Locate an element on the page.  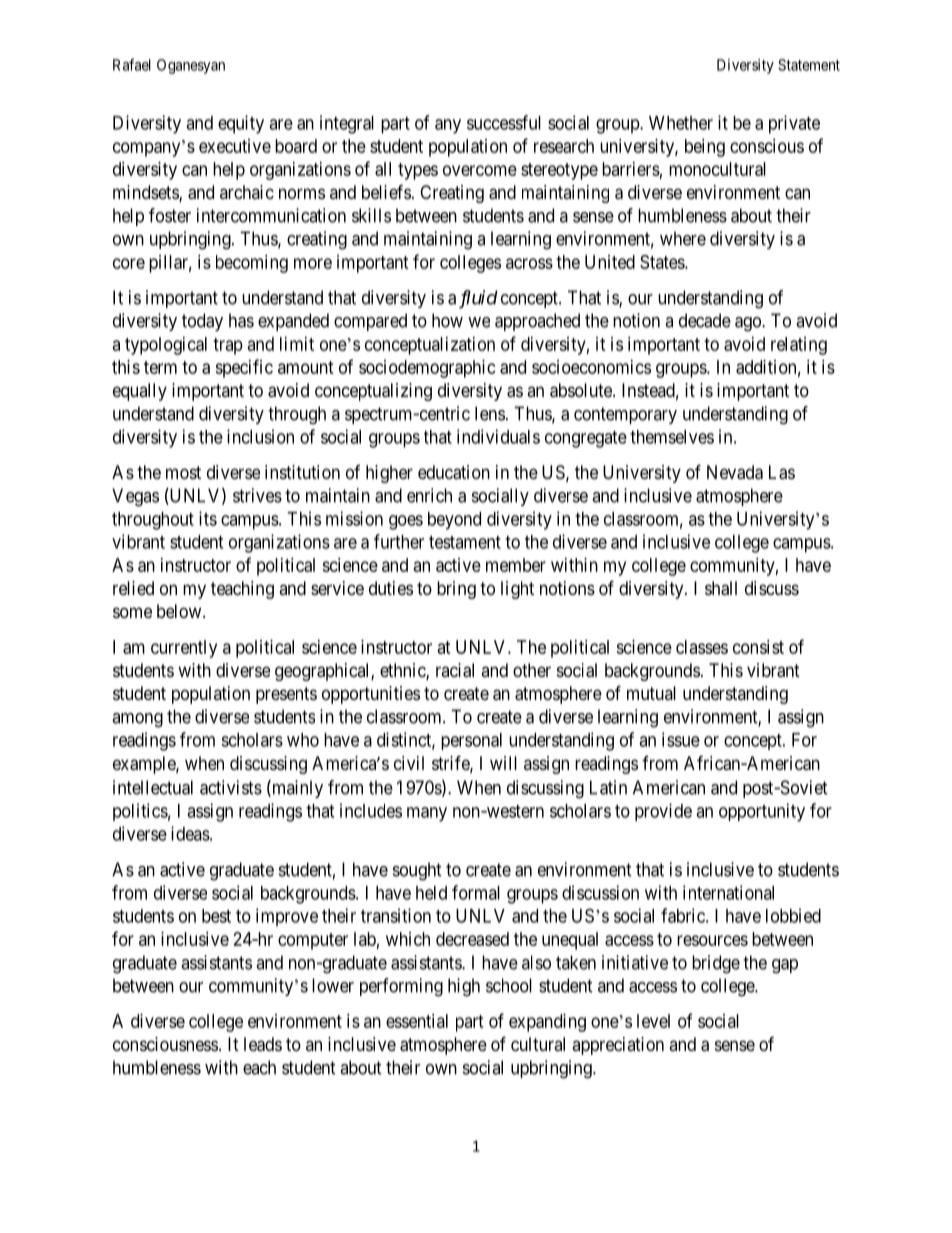
among is located at coordinates (137, 720).
